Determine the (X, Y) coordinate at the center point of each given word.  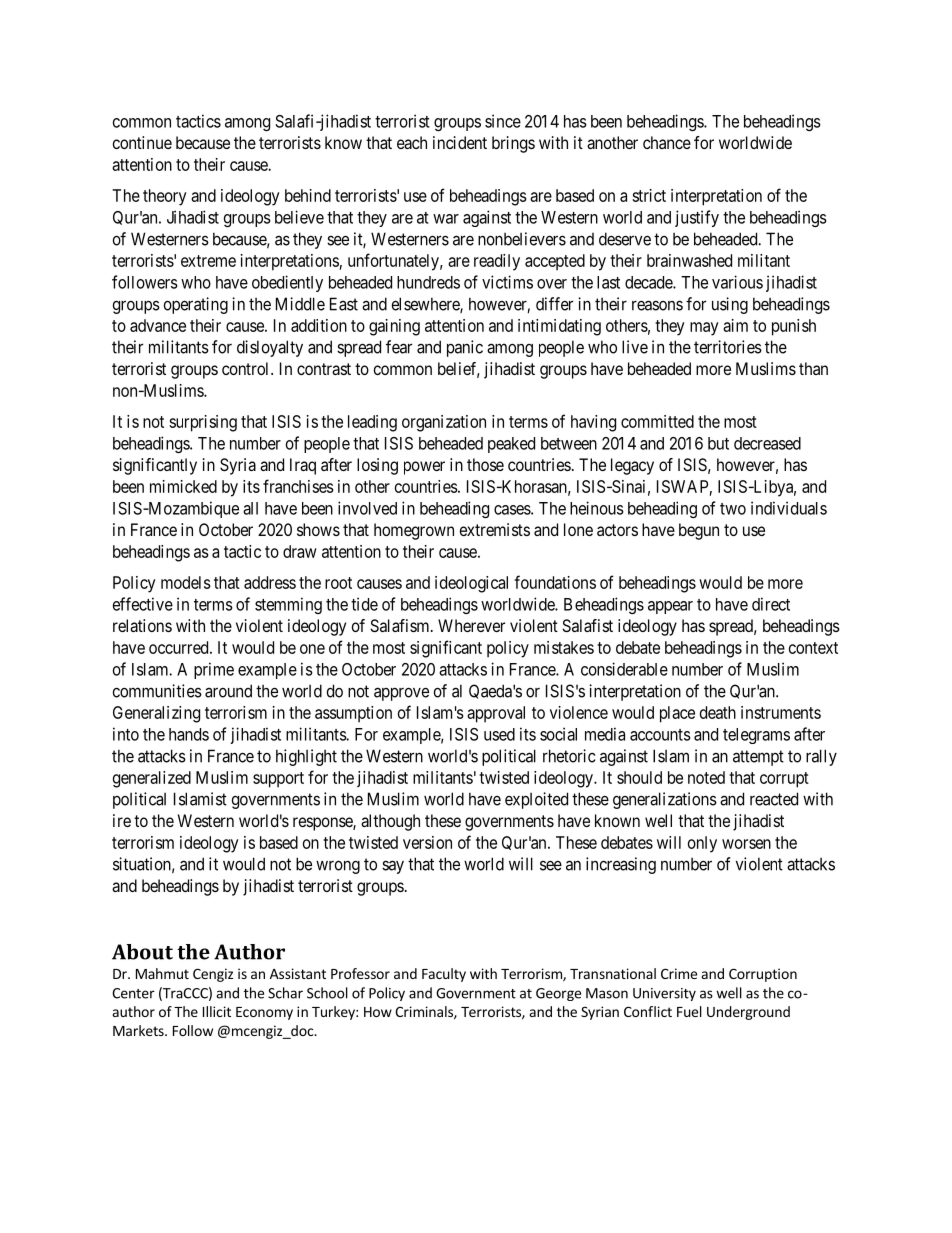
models (186, 582)
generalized (152, 779)
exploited (536, 800)
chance (667, 142)
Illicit (217, 1011)
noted (706, 777)
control (247, 368)
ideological (471, 584)
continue (142, 142)
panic (465, 348)
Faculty (444, 975)
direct (771, 604)
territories (728, 347)
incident (460, 142)
